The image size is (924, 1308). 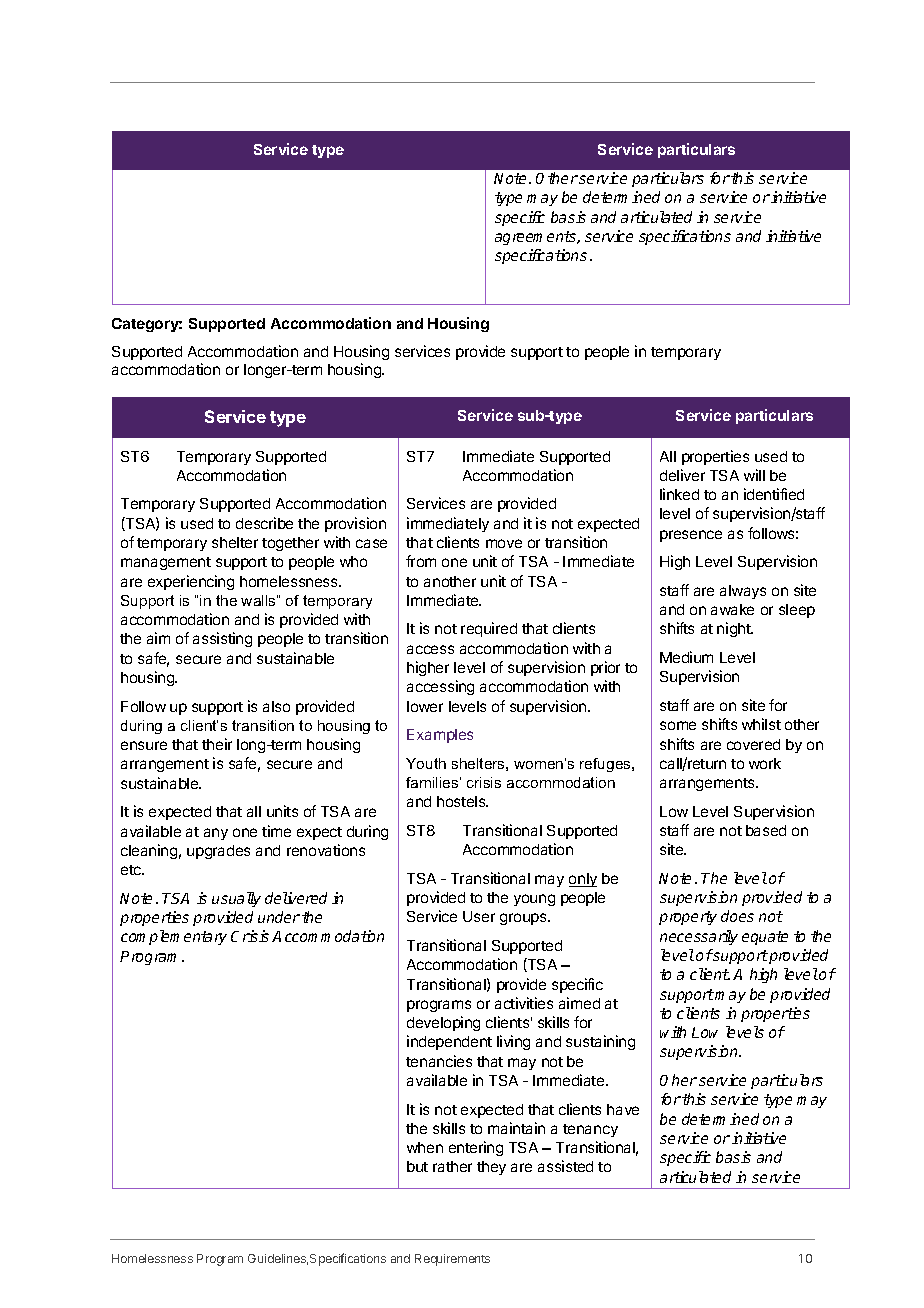 I want to click on Examples, so click(x=440, y=736).
